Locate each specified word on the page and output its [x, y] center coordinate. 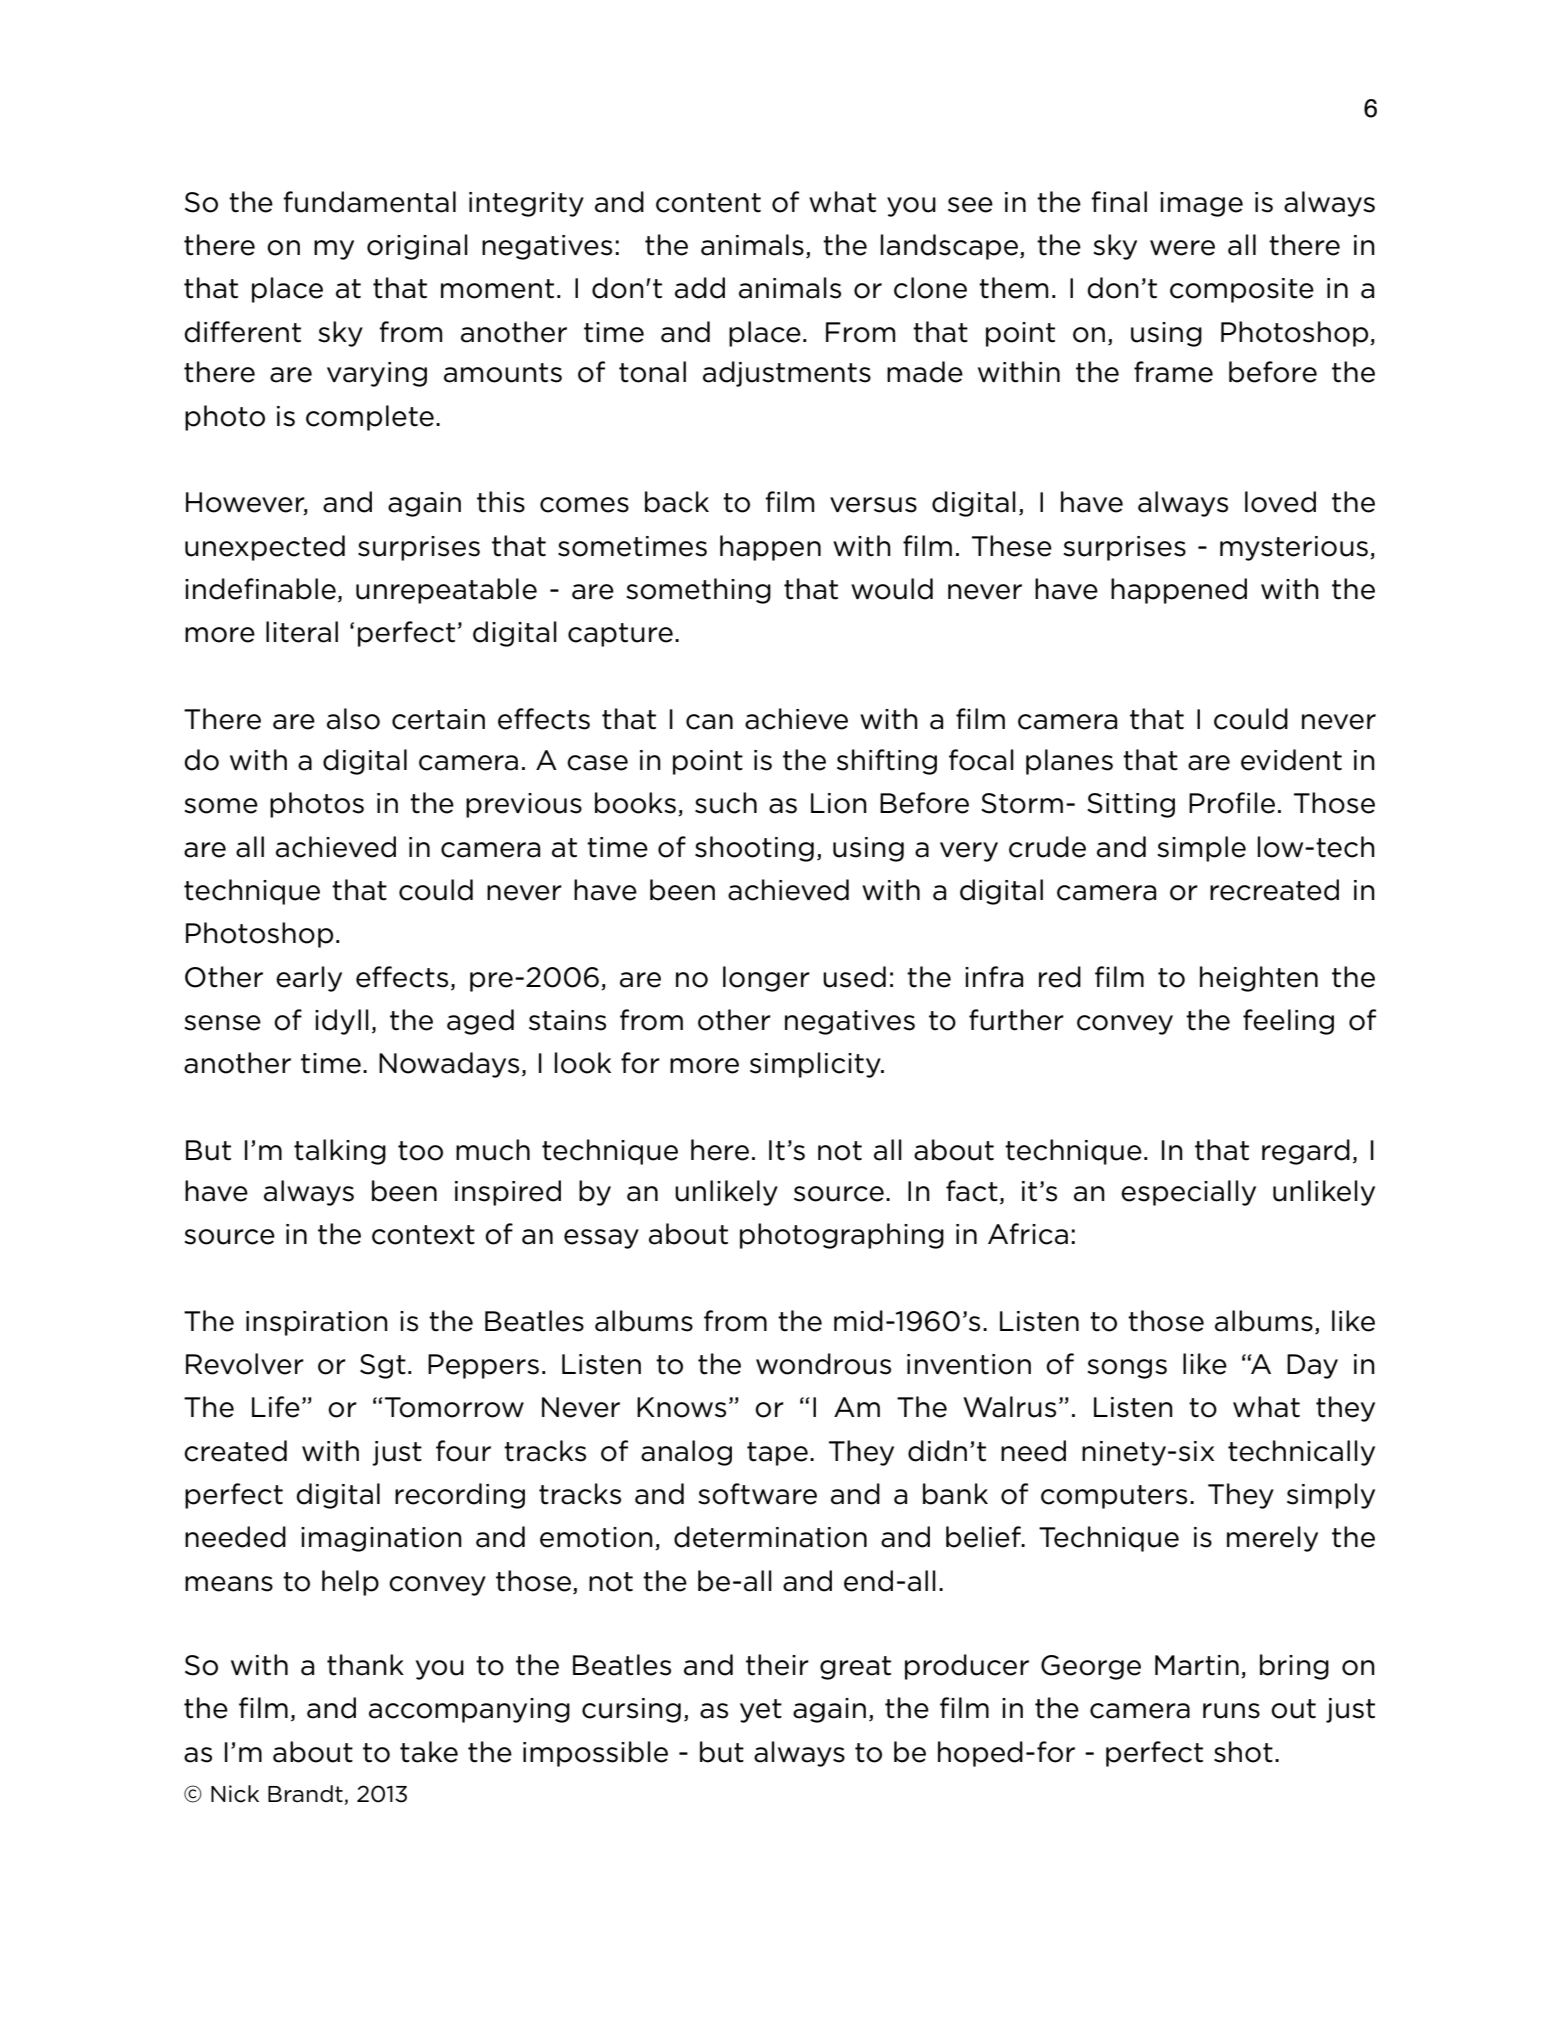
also [353, 719]
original [417, 247]
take [429, 1752]
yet [761, 1711]
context [423, 1235]
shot [1243, 1752]
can [709, 722]
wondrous [823, 1364]
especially [1188, 1193]
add [700, 288]
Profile [1232, 803]
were [1182, 248]
